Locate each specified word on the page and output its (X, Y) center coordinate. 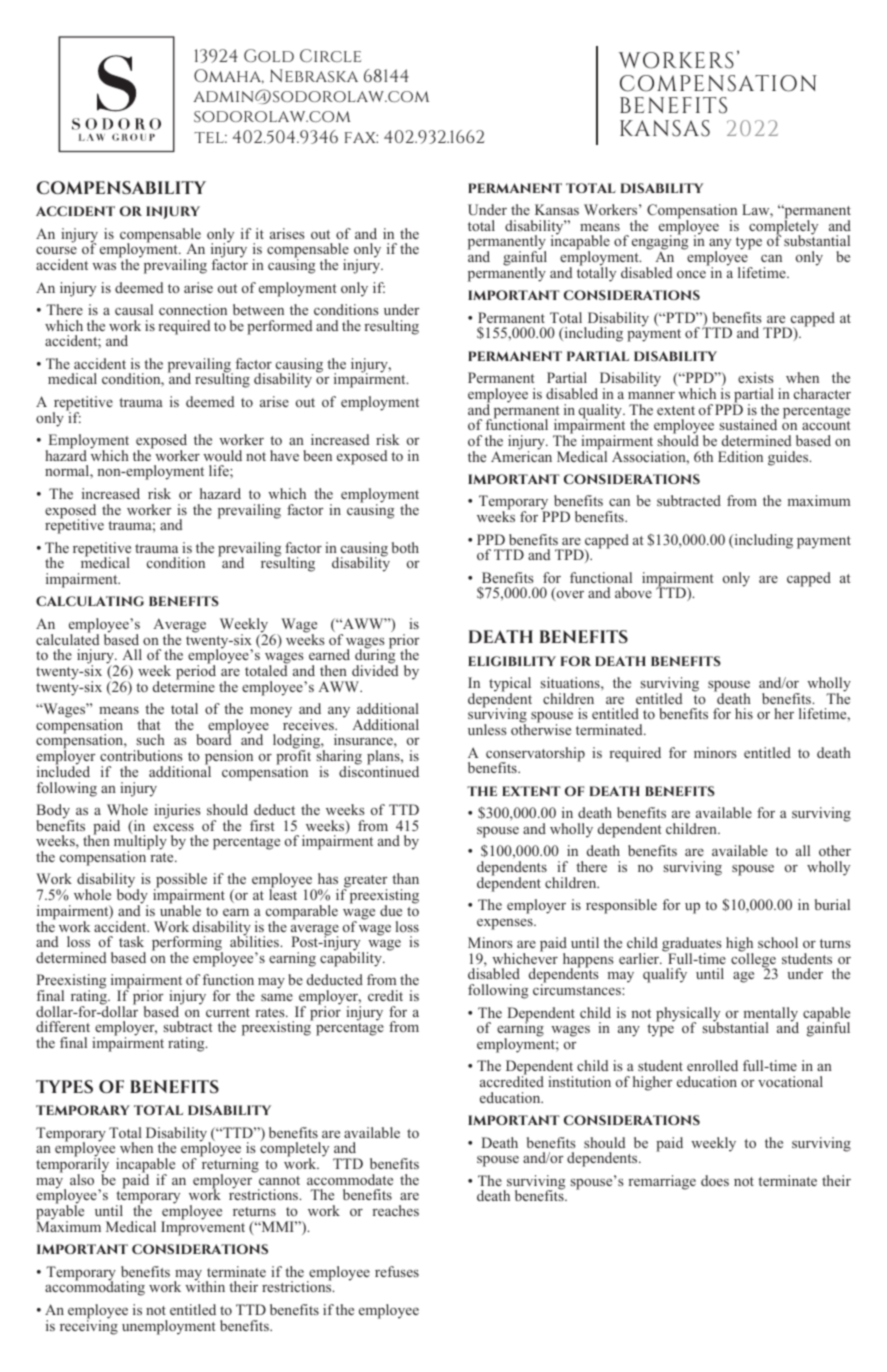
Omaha (229, 76)
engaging (660, 243)
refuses (397, 1271)
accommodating (95, 1288)
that (149, 724)
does (715, 1180)
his (744, 713)
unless (487, 729)
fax (361, 137)
